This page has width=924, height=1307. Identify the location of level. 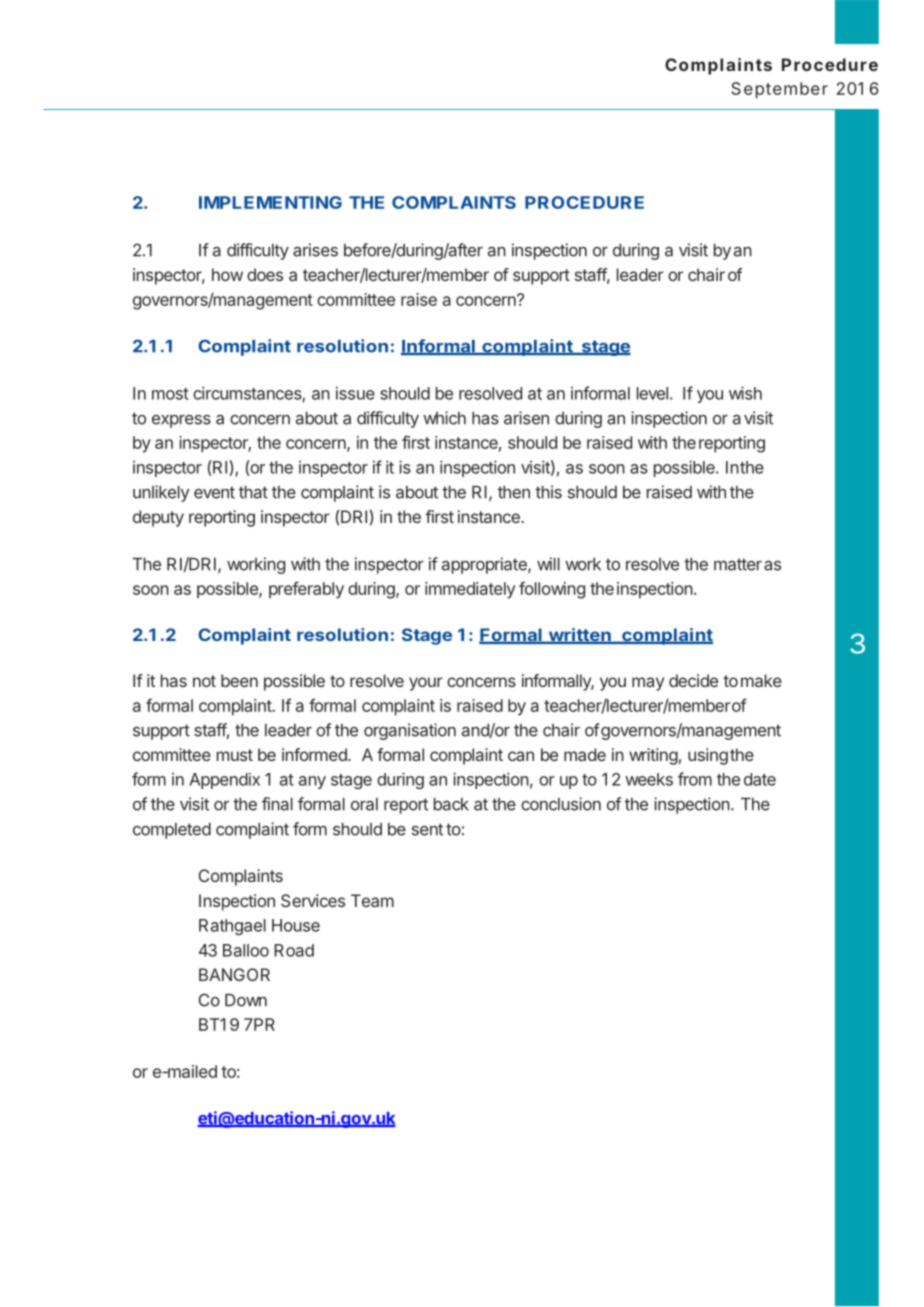
(652, 393).
